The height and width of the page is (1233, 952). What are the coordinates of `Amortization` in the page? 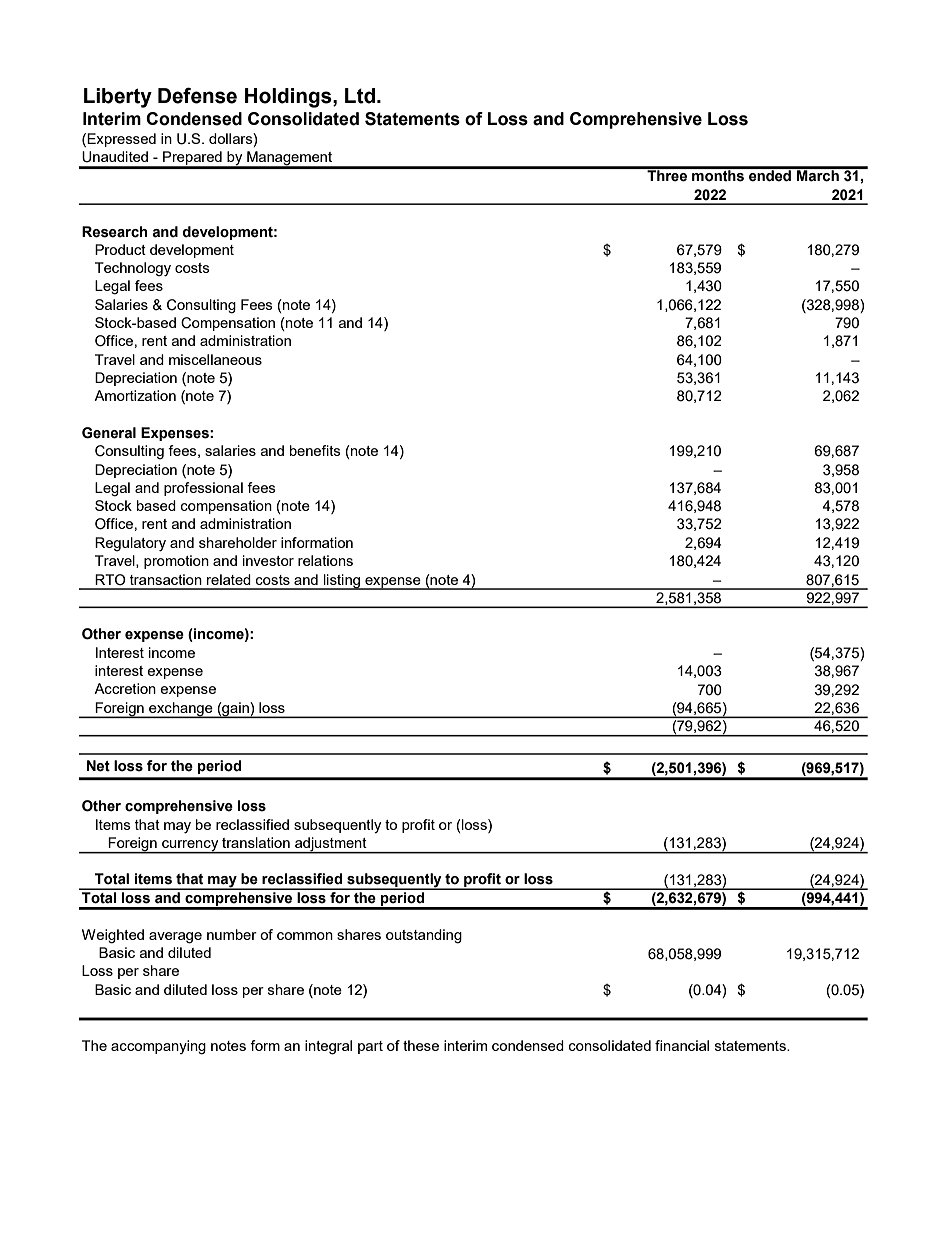 It's located at (135, 395).
